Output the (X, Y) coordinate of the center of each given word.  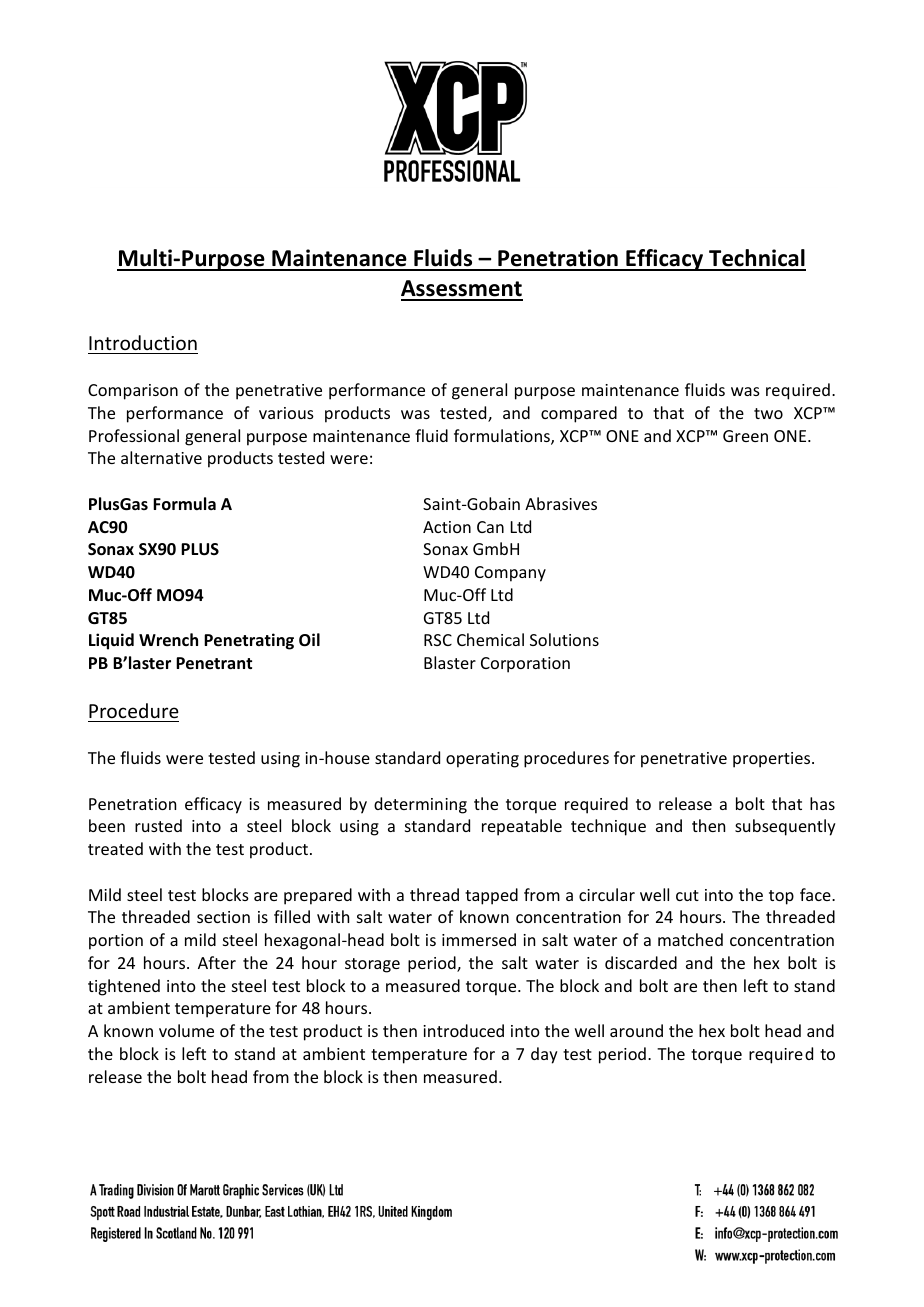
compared (579, 414)
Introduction (143, 342)
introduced (463, 1030)
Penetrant (214, 663)
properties (773, 760)
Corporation (525, 665)
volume (186, 1030)
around (636, 1030)
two (768, 413)
